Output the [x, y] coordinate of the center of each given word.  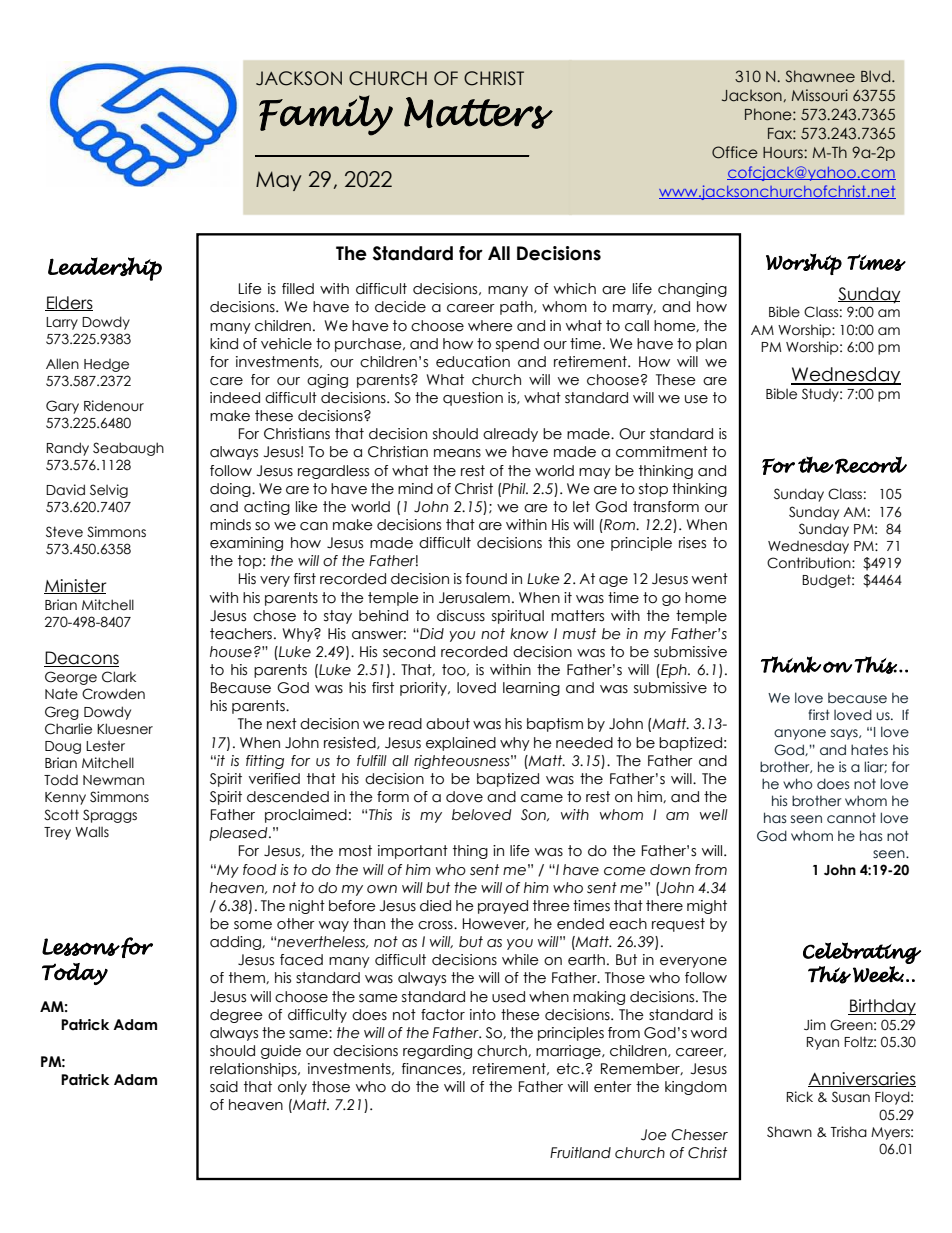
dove [464, 797]
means [457, 453]
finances [433, 1069]
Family [326, 115]
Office [735, 152]
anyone [800, 734]
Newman [113, 780]
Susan [851, 1097]
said [224, 1087]
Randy [68, 449]
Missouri [820, 95]
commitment [662, 452]
